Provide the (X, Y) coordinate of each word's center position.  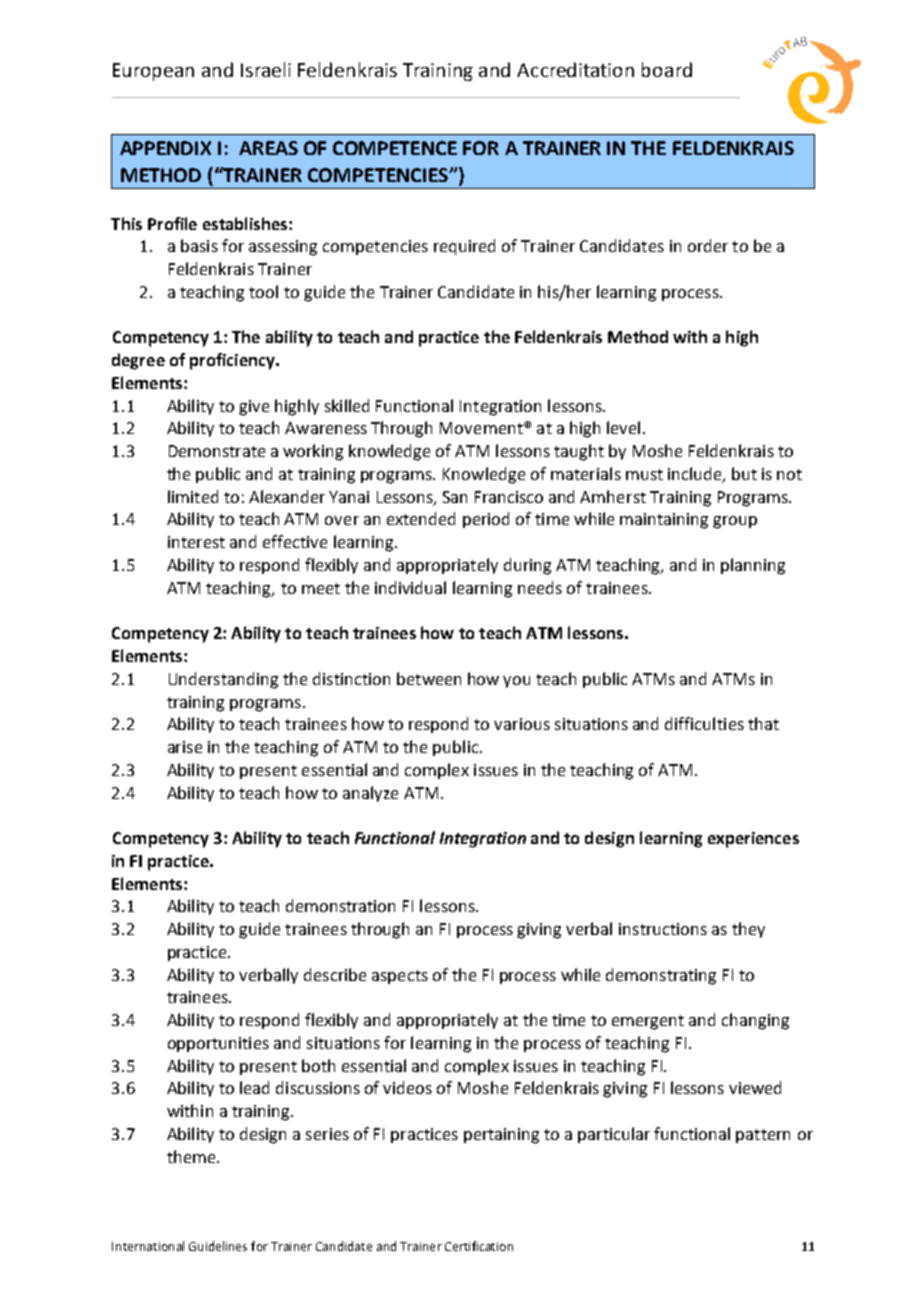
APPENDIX (165, 148)
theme (192, 1156)
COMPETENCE (395, 148)
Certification (479, 1246)
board (667, 69)
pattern (763, 1136)
